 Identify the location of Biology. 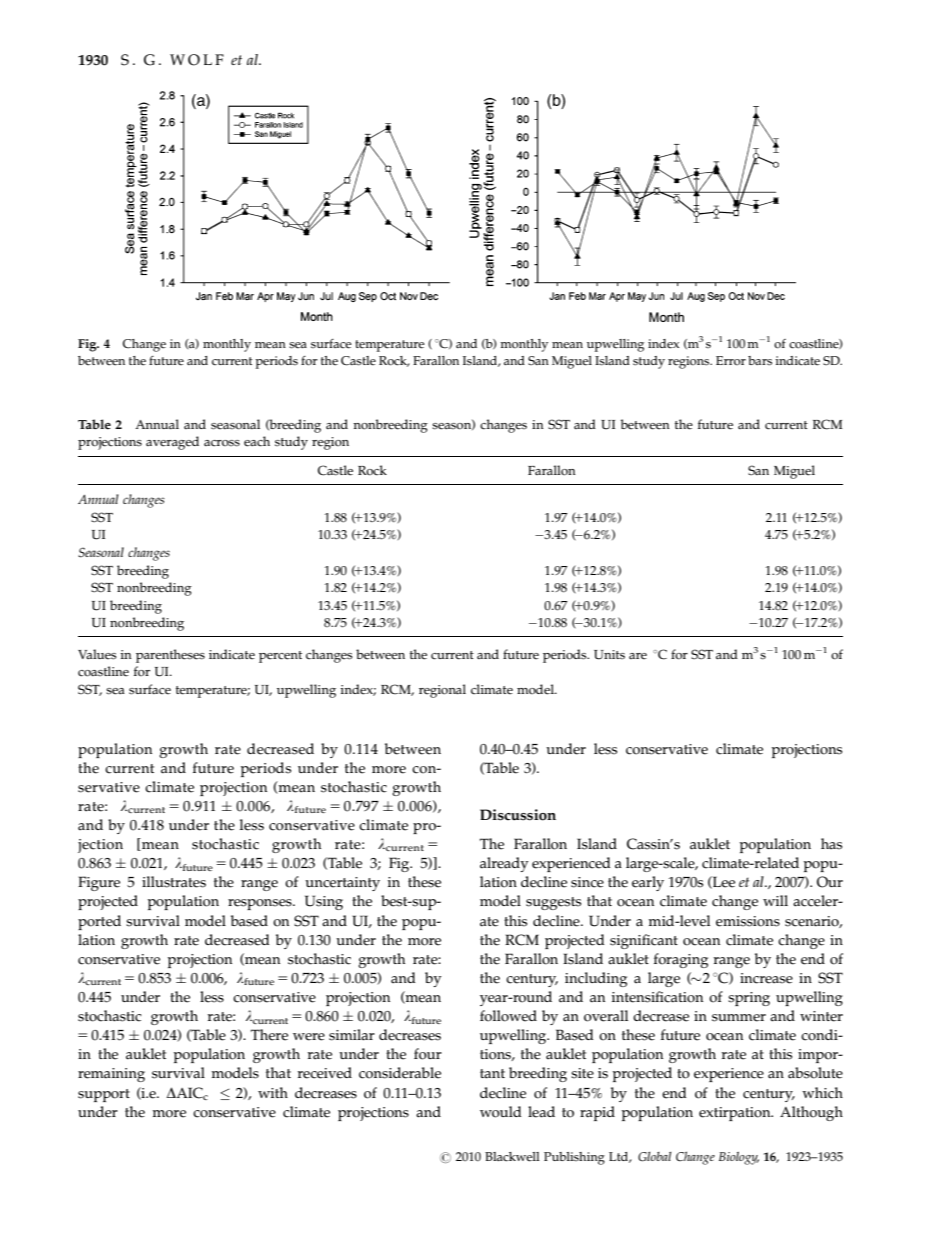
(739, 1158).
